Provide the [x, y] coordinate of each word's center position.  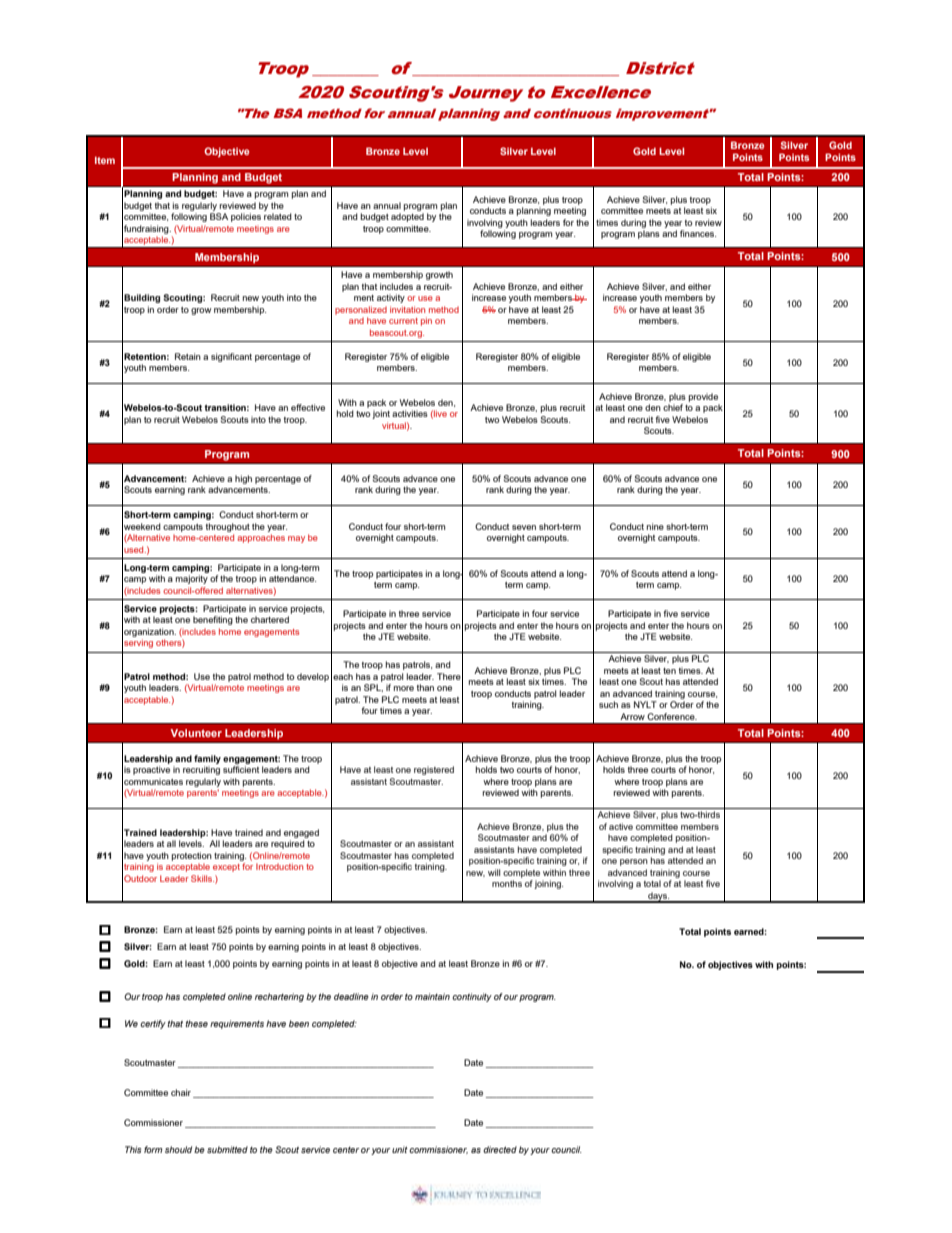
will [494, 872]
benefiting [213, 620]
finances [698, 233]
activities [410, 413]
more [404, 688]
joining [548, 884]
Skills [202, 878]
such [608, 704]
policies [246, 217]
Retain [188, 356]
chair [182, 1093]
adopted [407, 217]
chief [673, 407]
